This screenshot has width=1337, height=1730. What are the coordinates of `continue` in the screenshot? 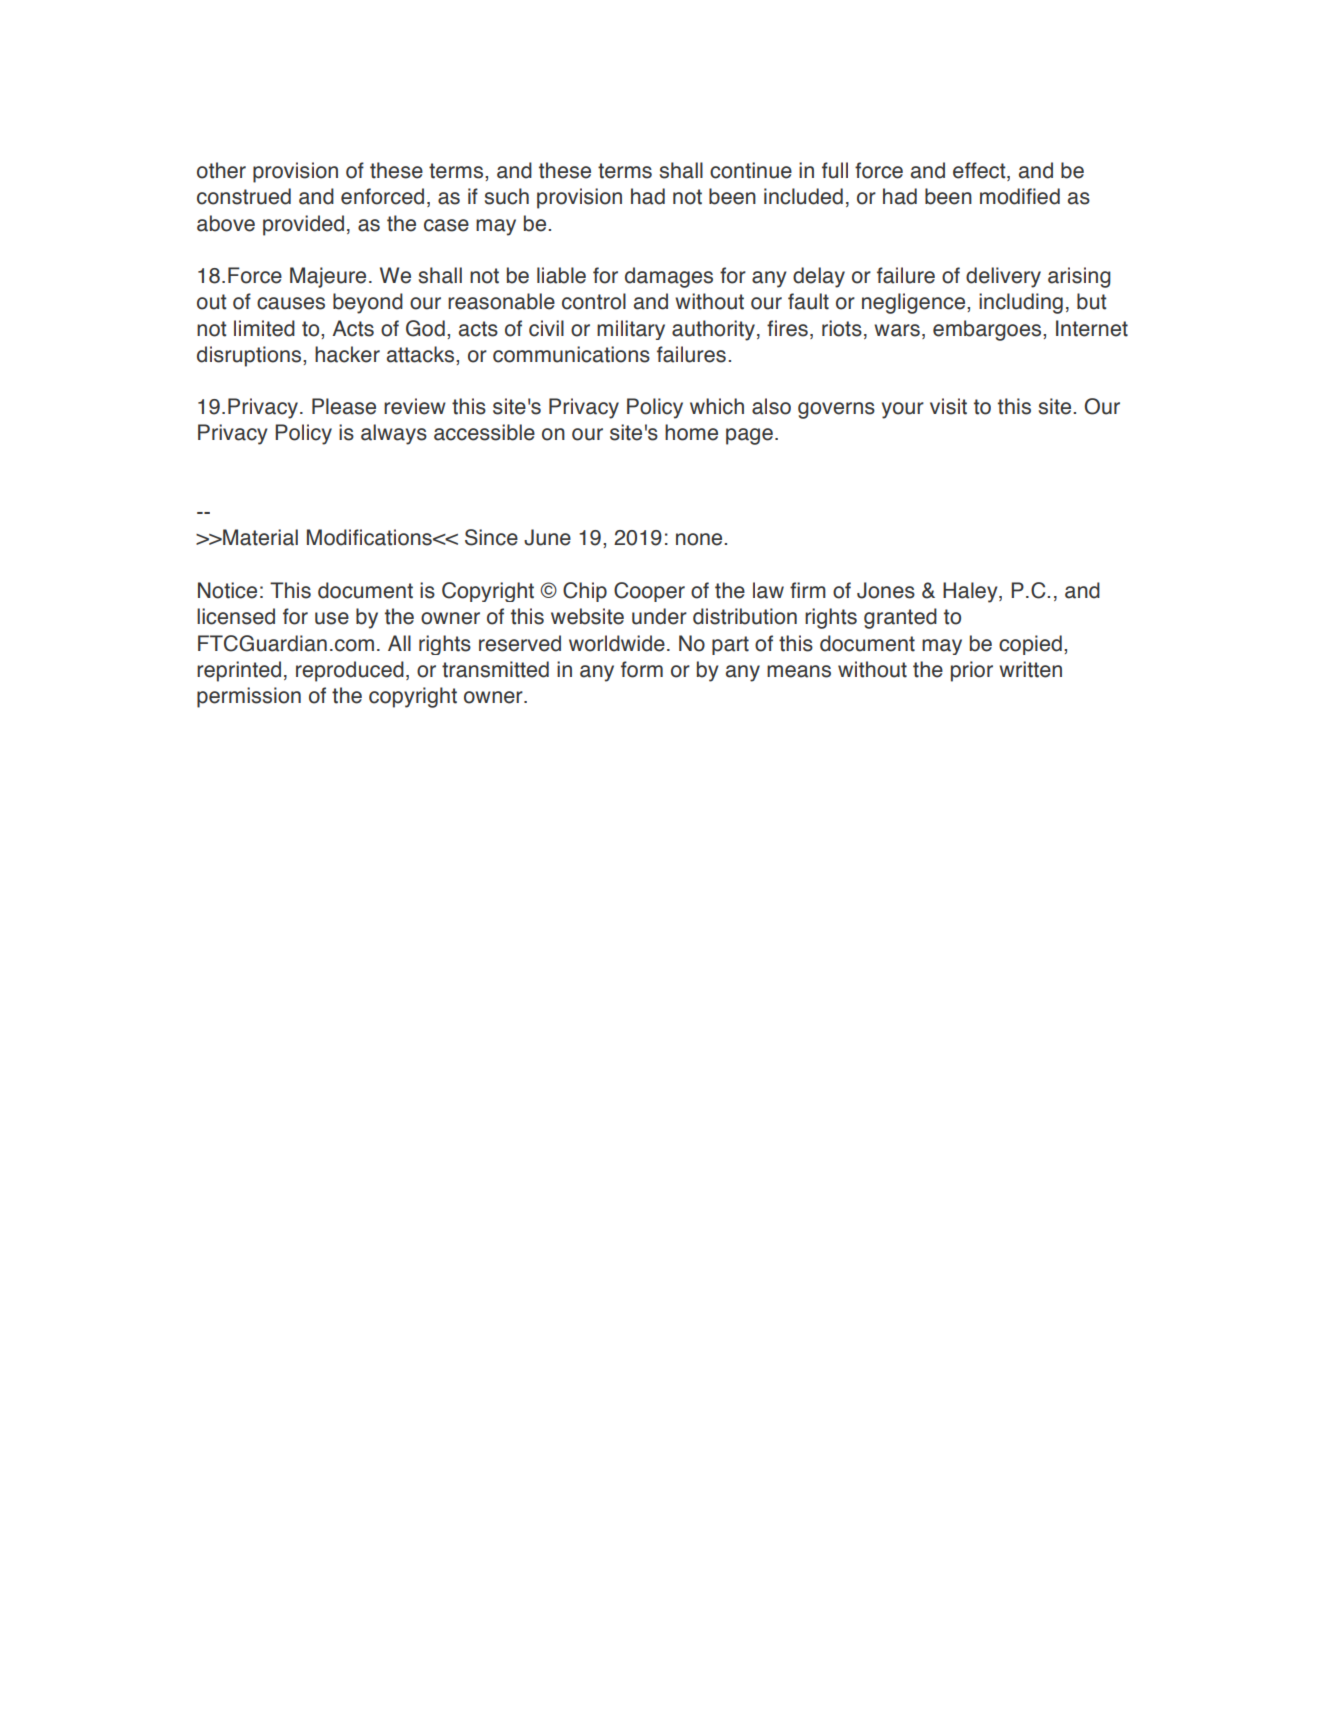 It's located at (751, 170).
